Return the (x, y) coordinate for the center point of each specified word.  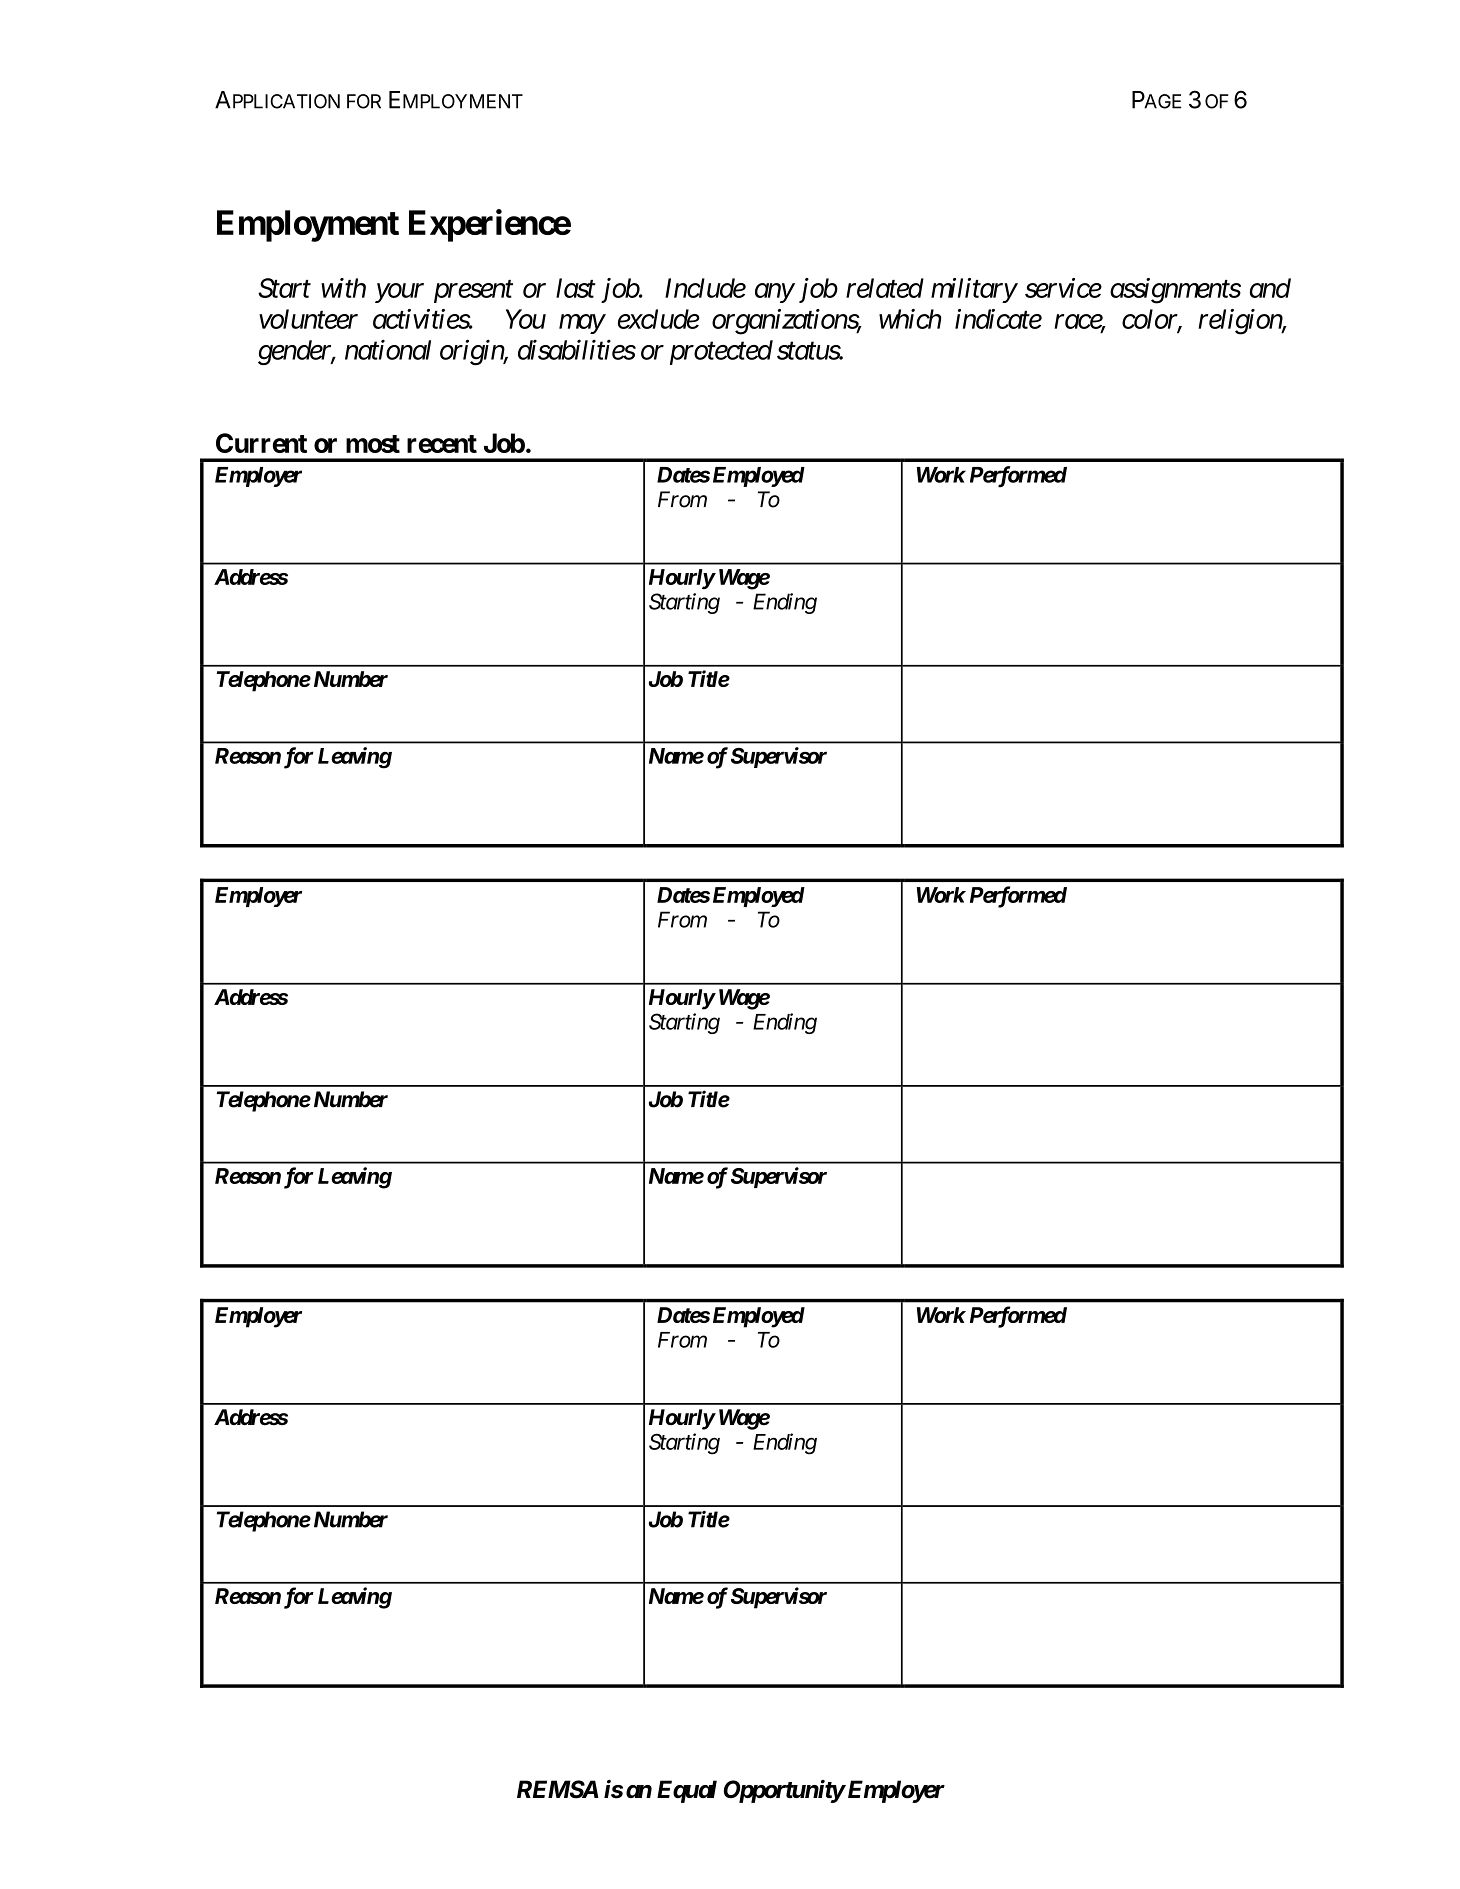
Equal (687, 1791)
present (473, 292)
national (388, 349)
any (774, 293)
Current (261, 443)
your (399, 293)
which (910, 319)
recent (442, 444)
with (343, 288)
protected (721, 352)
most (373, 444)
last (576, 288)
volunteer (308, 319)
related (885, 288)
